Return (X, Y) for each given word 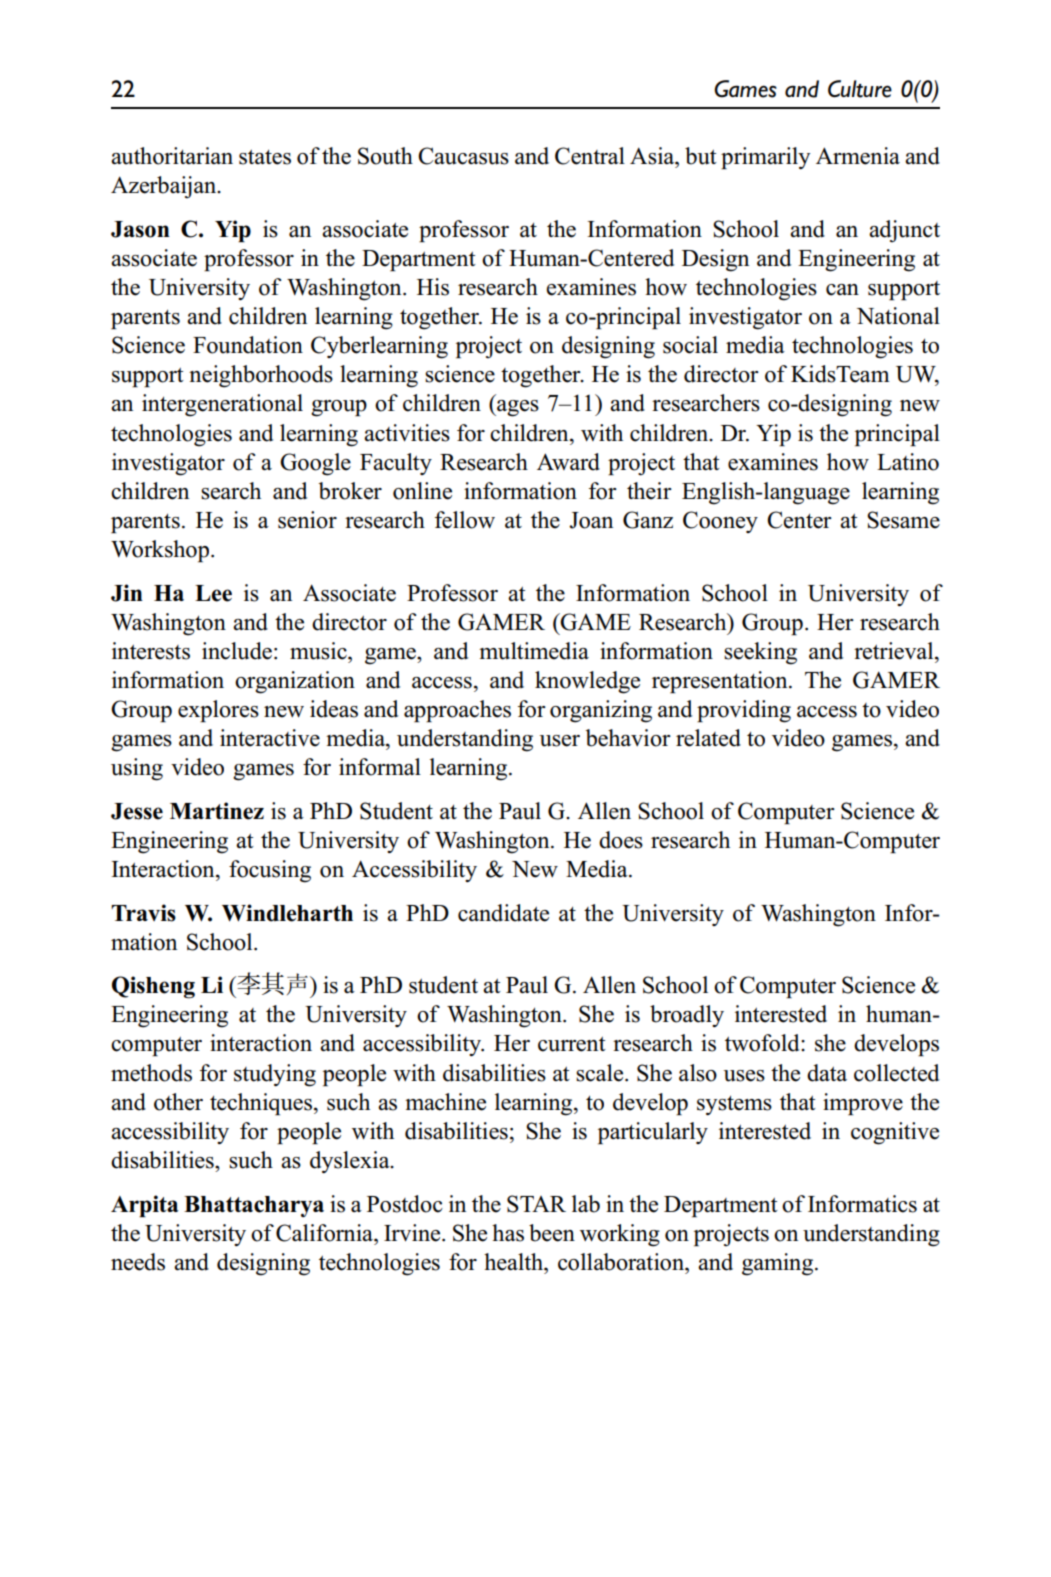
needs (138, 1262)
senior (307, 520)
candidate (503, 913)
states (265, 157)
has (508, 1233)
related (708, 738)
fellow (465, 520)
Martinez (217, 811)
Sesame (903, 520)
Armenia (858, 156)
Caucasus (463, 156)
